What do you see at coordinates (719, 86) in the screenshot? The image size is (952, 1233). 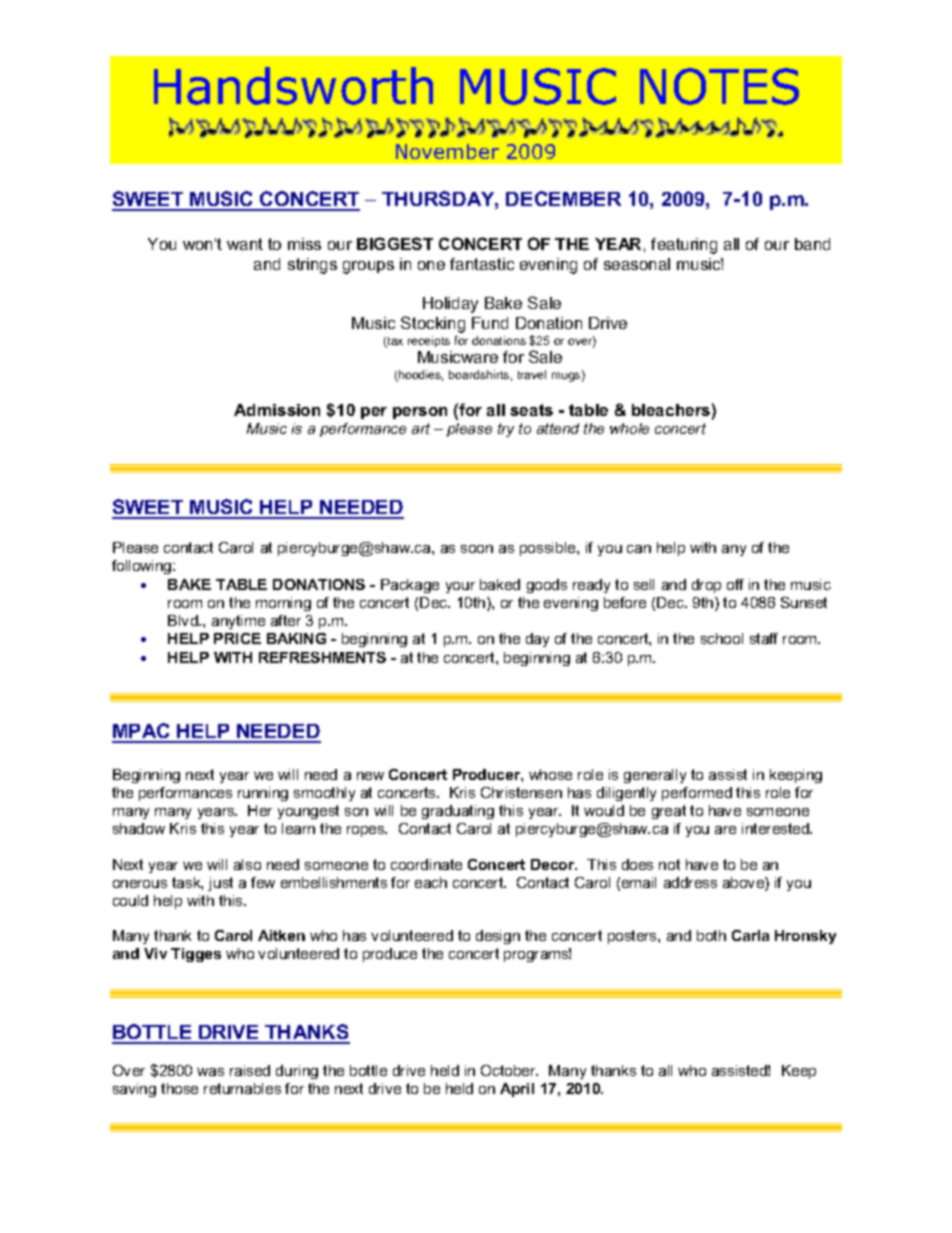 I see `NOTES` at bounding box center [719, 86].
